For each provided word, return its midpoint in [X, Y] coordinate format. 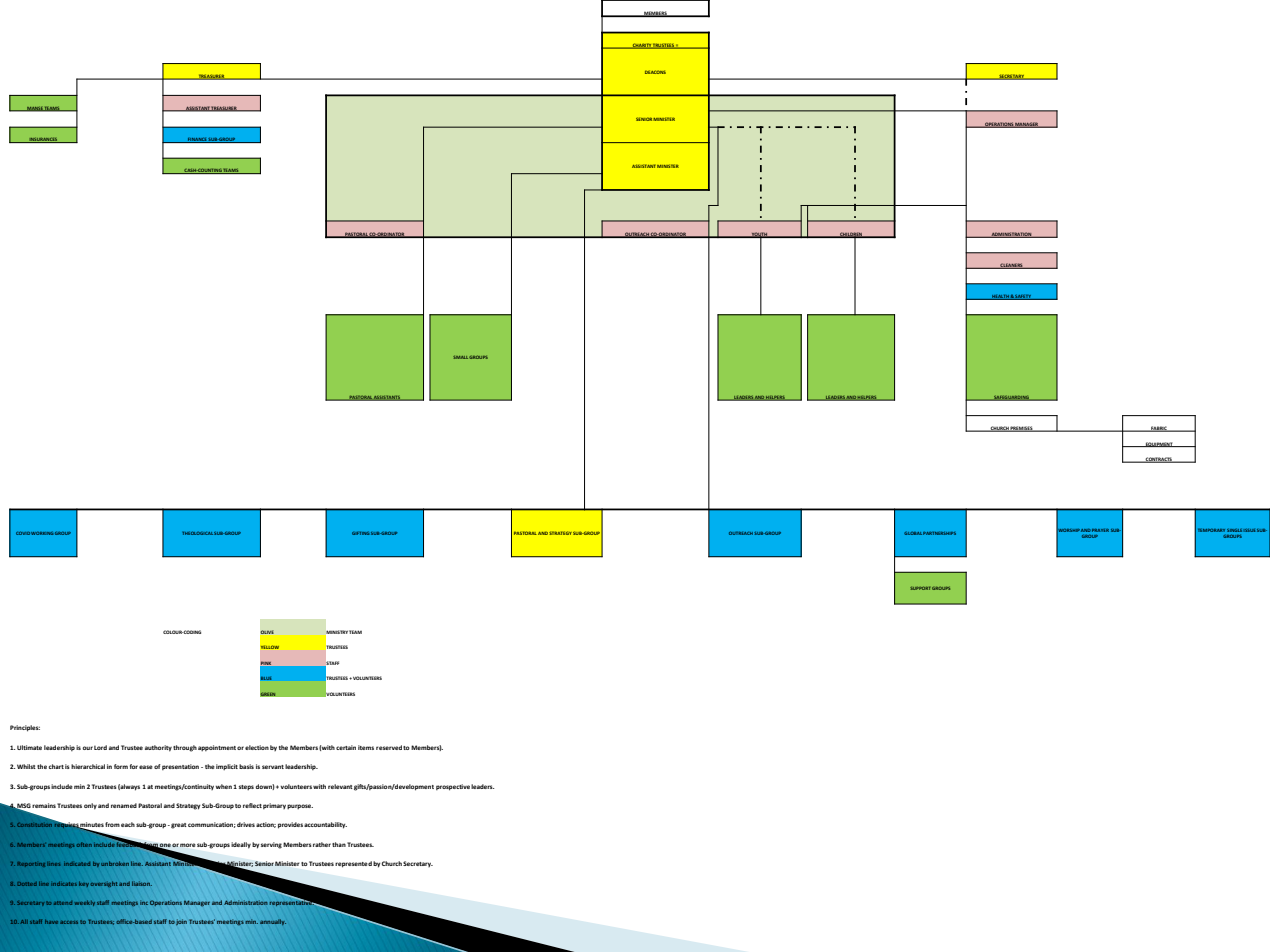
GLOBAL [913, 533]
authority [158, 748]
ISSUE [1250, 530]
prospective [453, 787]
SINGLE [1234, 530]
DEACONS [655, 72]
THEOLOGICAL [197, 533]
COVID [23, 533]
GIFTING [361, 533]
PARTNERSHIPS [939, 533]
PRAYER [1100, 530]
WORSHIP [1068, 530]
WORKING [42, 533]
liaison [142, 883]
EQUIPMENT [1159, 444]
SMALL [460, 357]
